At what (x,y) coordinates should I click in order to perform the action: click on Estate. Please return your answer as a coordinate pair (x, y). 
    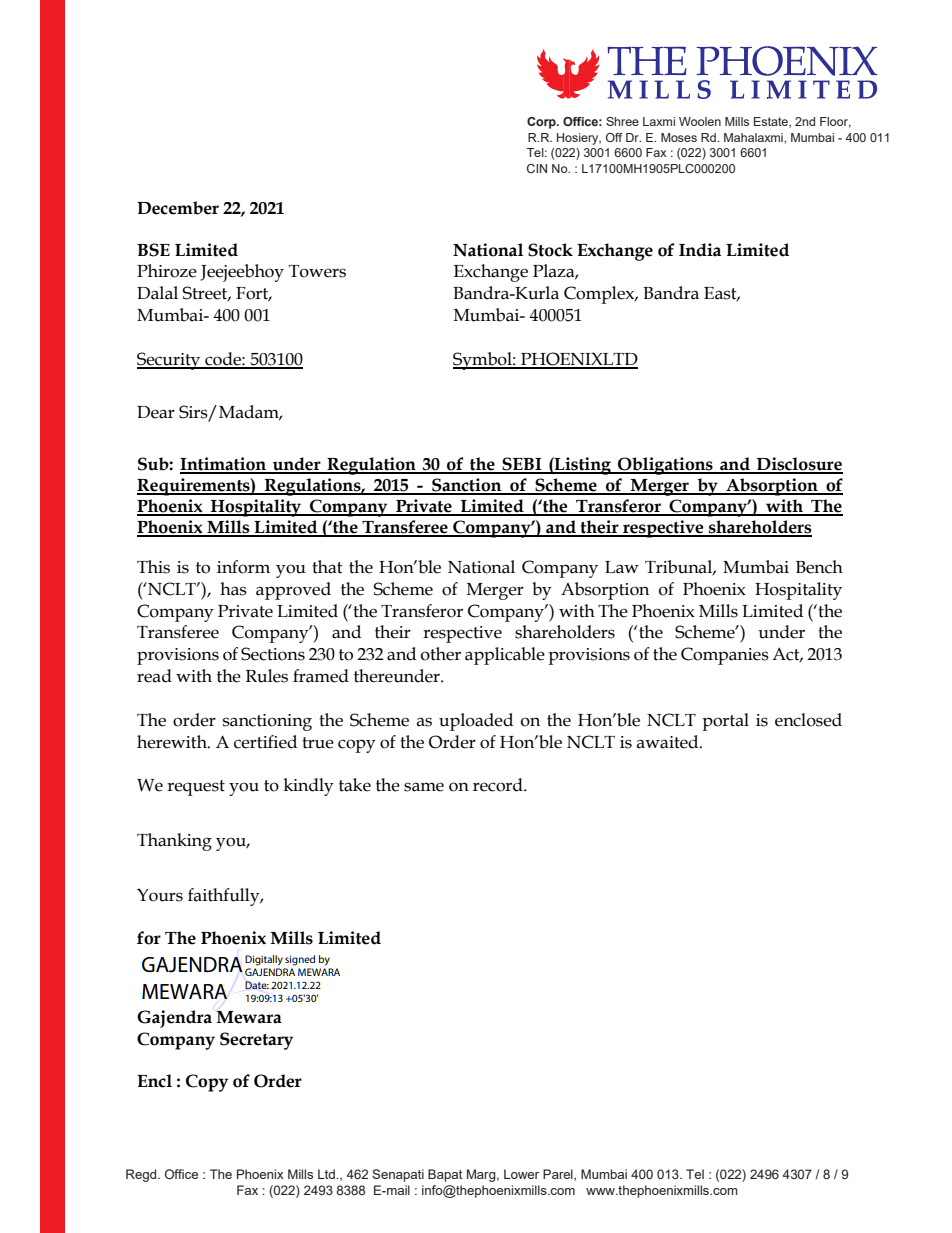
    Looking at the image, I should click on (772, 122).
